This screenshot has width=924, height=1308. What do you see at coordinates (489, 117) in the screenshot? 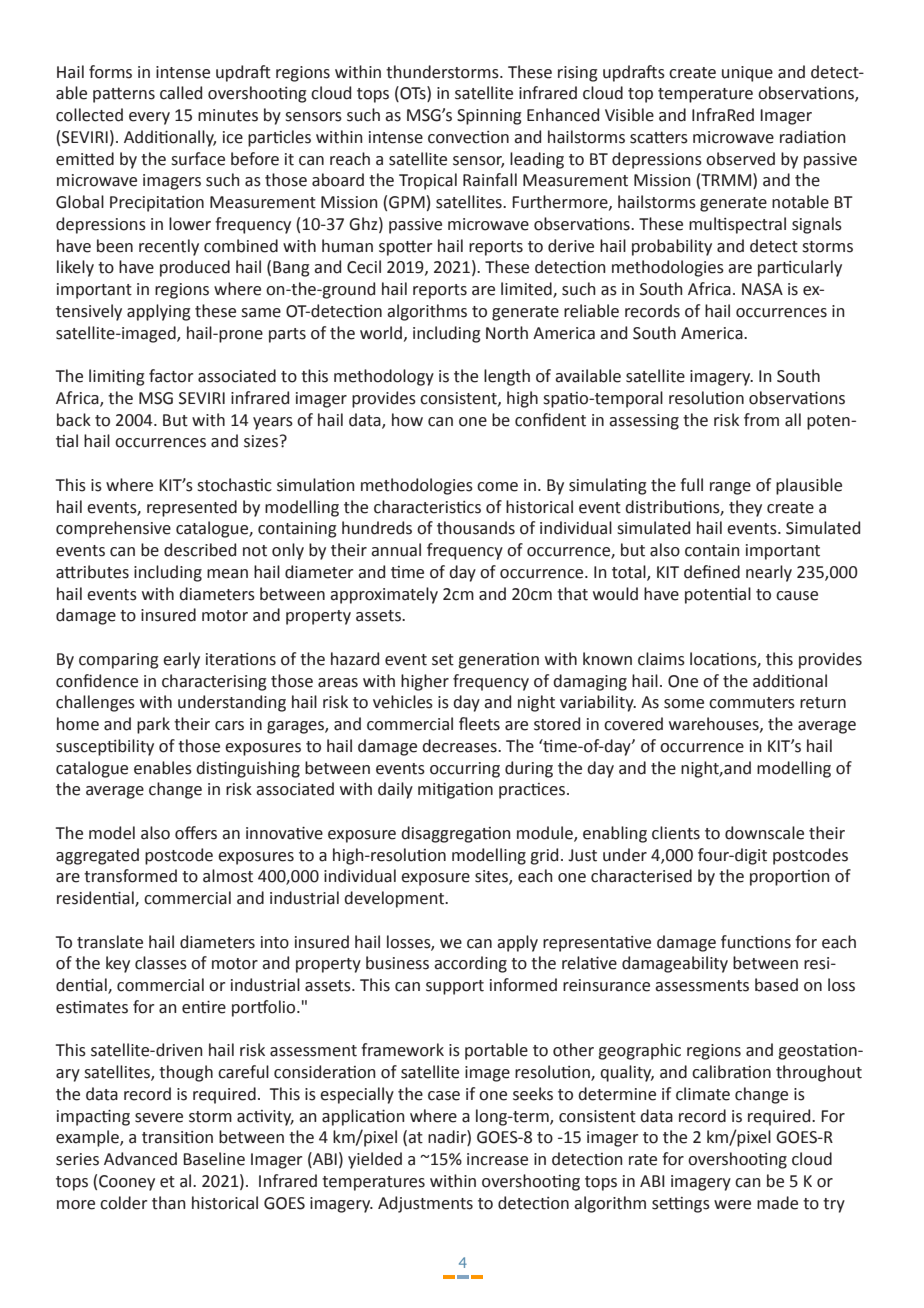
I see `Spinning` at bounding box center [489, 117].
